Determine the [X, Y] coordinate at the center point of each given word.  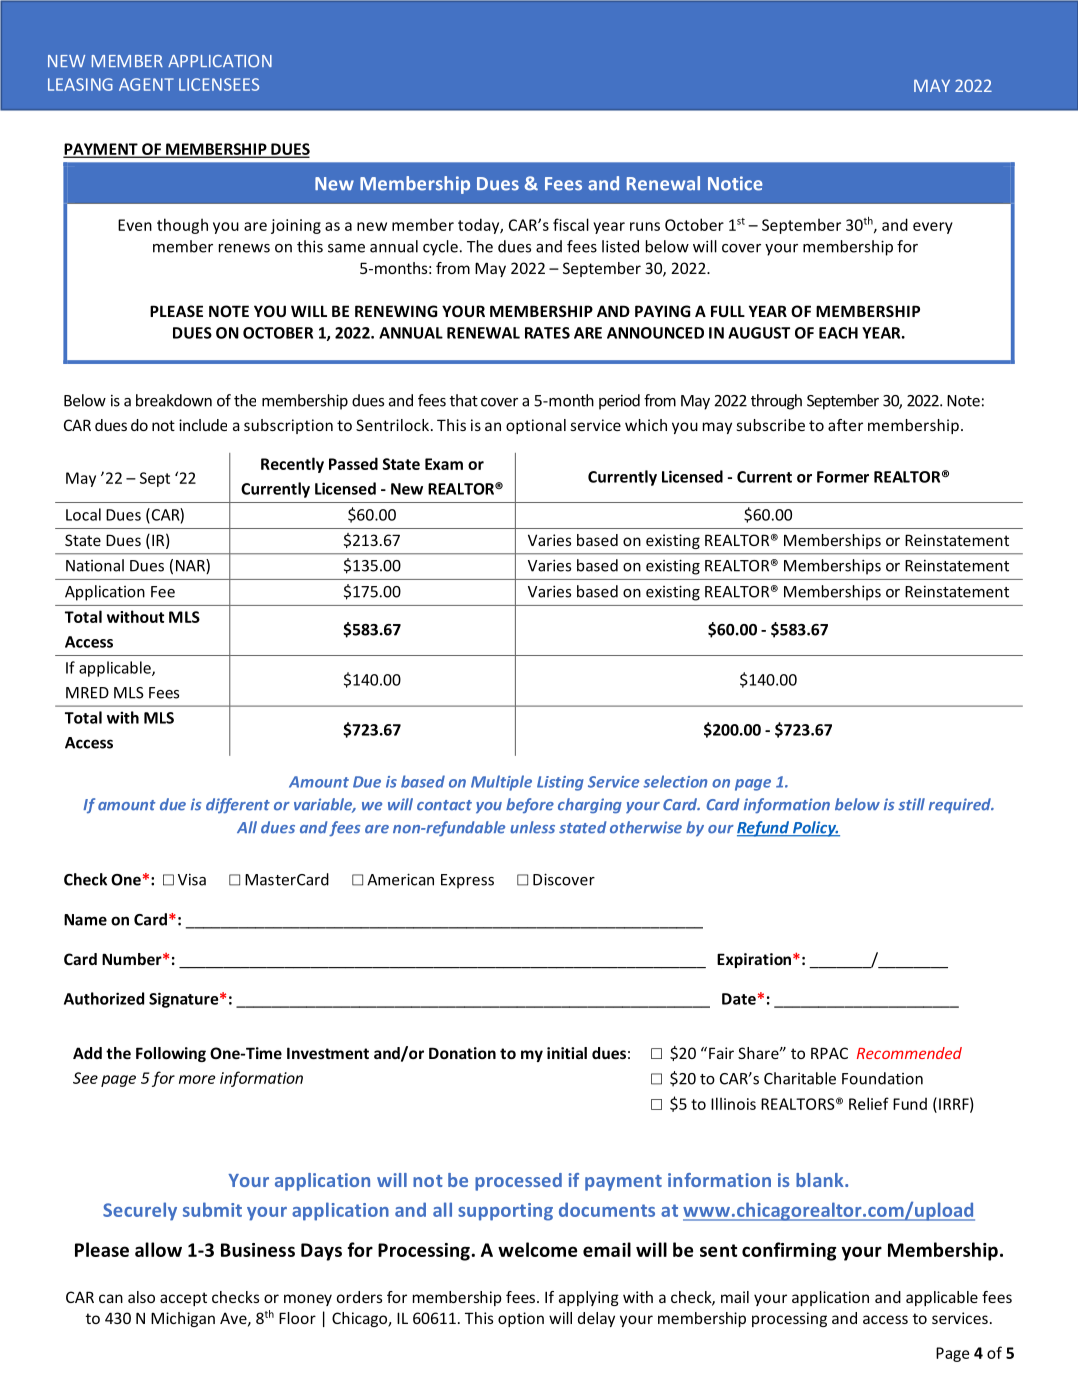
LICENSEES [219, 84]
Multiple [501, 783]
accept [183, 1299]
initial [567, 1053]
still [911, 804]
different [238, 806]
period [619, 402]
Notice [735, 183]
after [845, 425]
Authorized [104, 998]
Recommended [909, 1053]
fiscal [571, 224]
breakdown [174, 400]
